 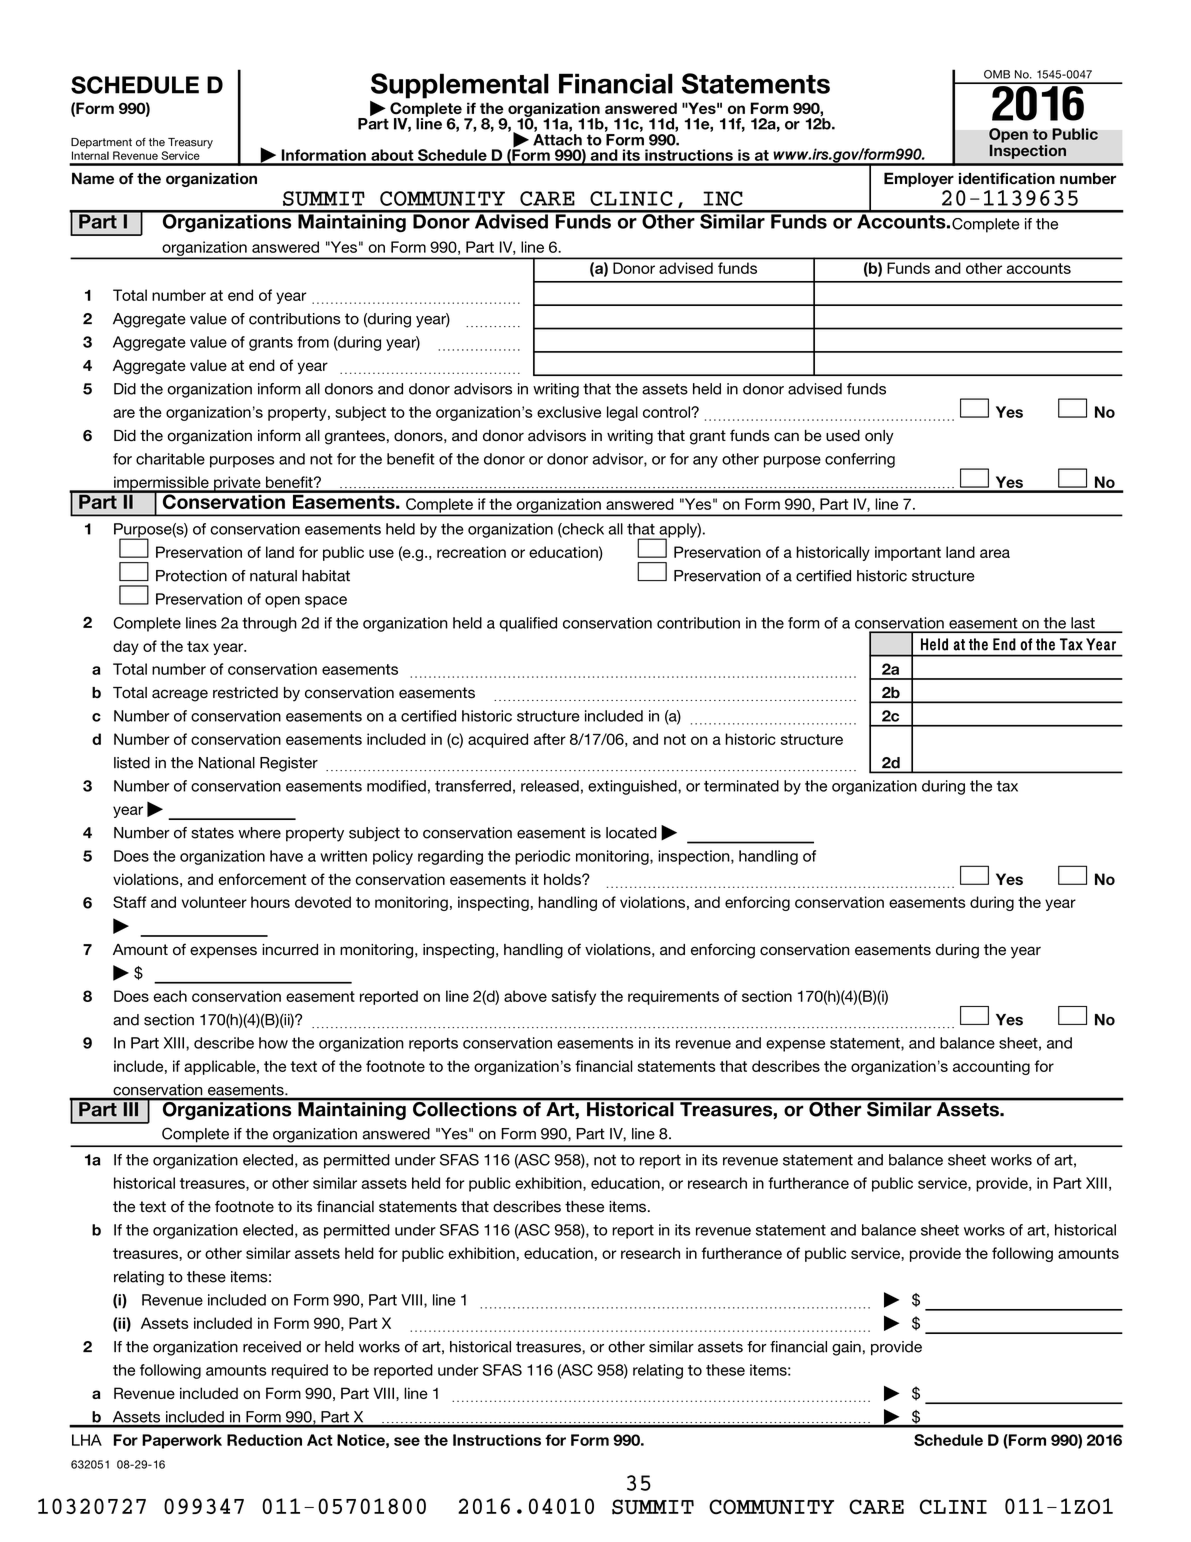 I want to click on Attach, so click(x=557, y=140).
